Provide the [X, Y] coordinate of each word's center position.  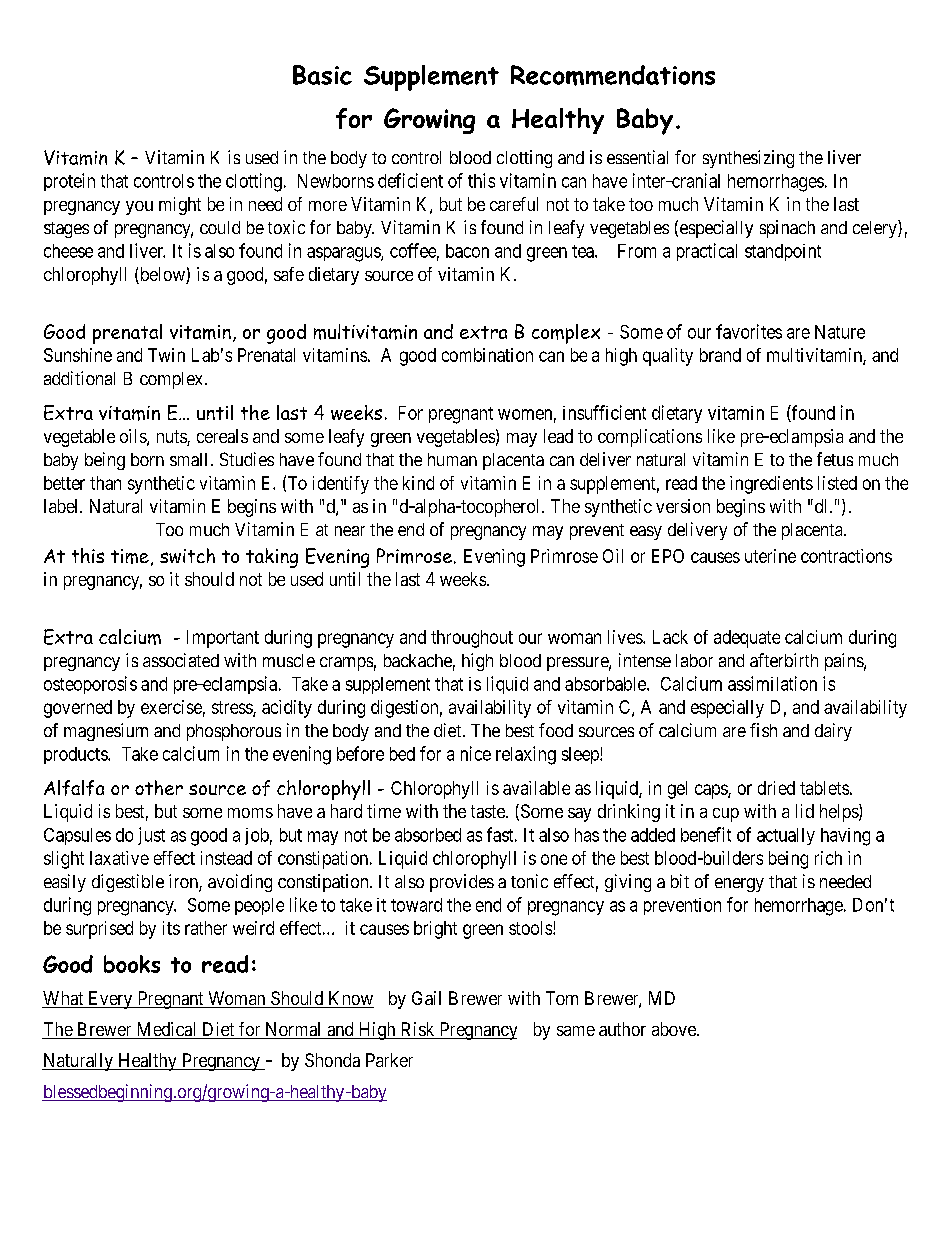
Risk [417, 1030]
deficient [410, 180]
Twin [166, 355]
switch [187, 555]
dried [776, 788]
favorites [749, 331]
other [159, 787]
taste [489, 811]
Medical [166, 1030]
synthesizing [748, 159]
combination [487, 355]
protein [69, 182]
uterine [770, 556]
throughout [472, 639]
